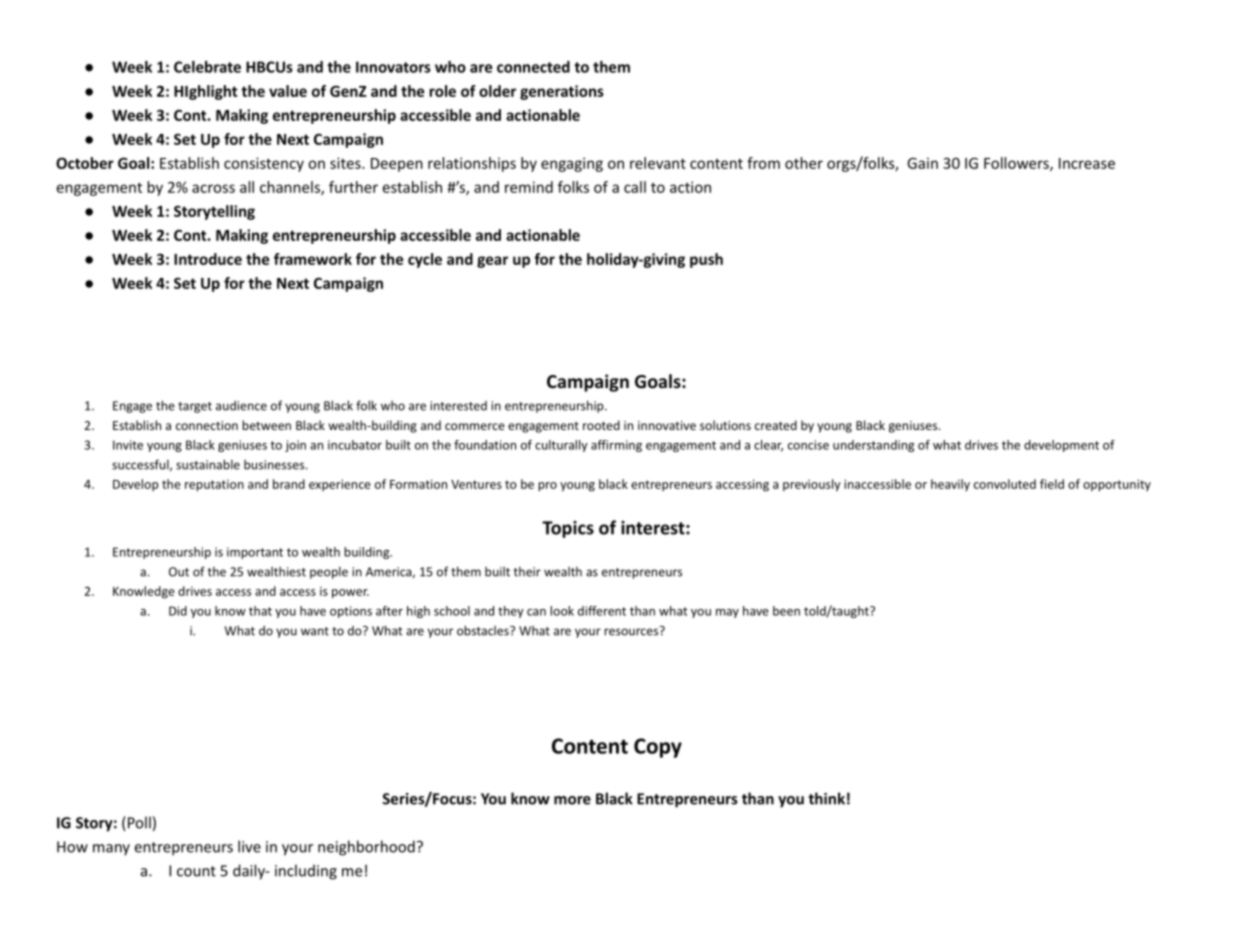 Image resolution: width=1233 pixels, height=952 pixels. What do you see at coordinates (207, 67) in the page?
I see `Celebrate` at bounding box center [207, 67].
